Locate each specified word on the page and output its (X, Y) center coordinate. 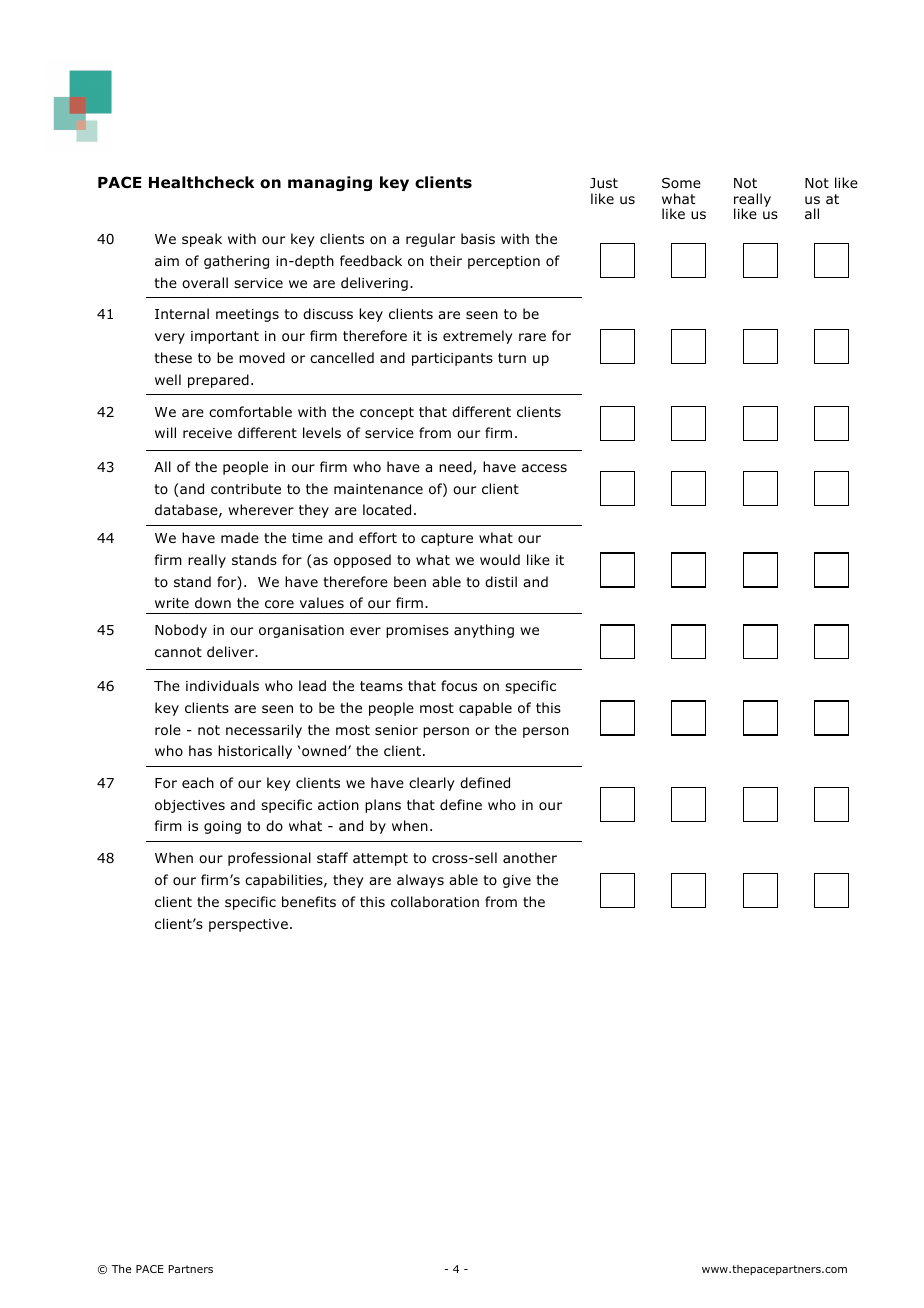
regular (430, 240)
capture (447, 539)
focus (459, 685)
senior (396, 730)
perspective (248, 925)
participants (452, 359)
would (500, 559)
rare (532, 337)
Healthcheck (201, 182)
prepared (218, 381)
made (240, 537)
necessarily (264, 731)
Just (604, 183)
